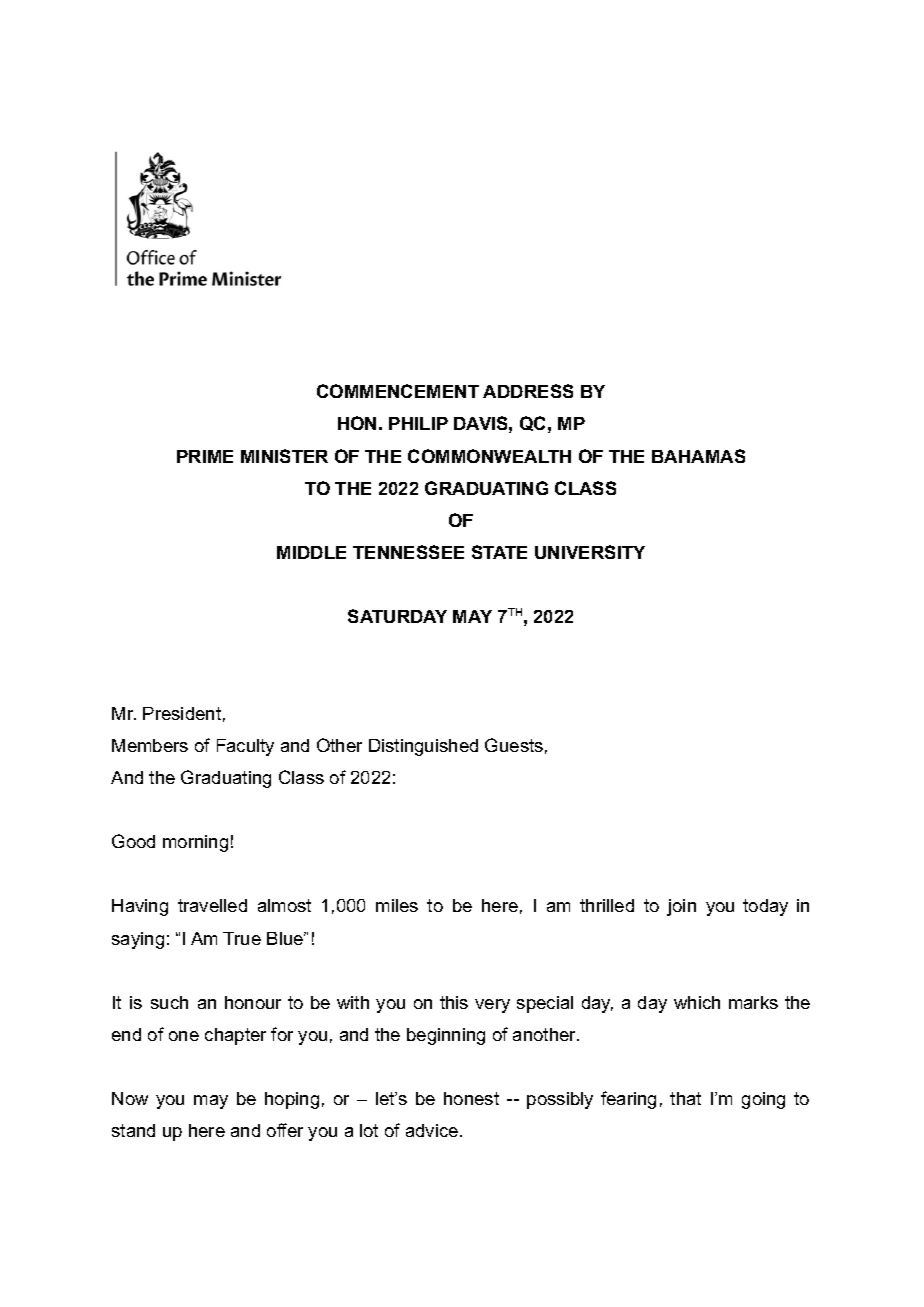 The height and width of the document is (1307, 924). I want to click on True, so click(242, 938).
